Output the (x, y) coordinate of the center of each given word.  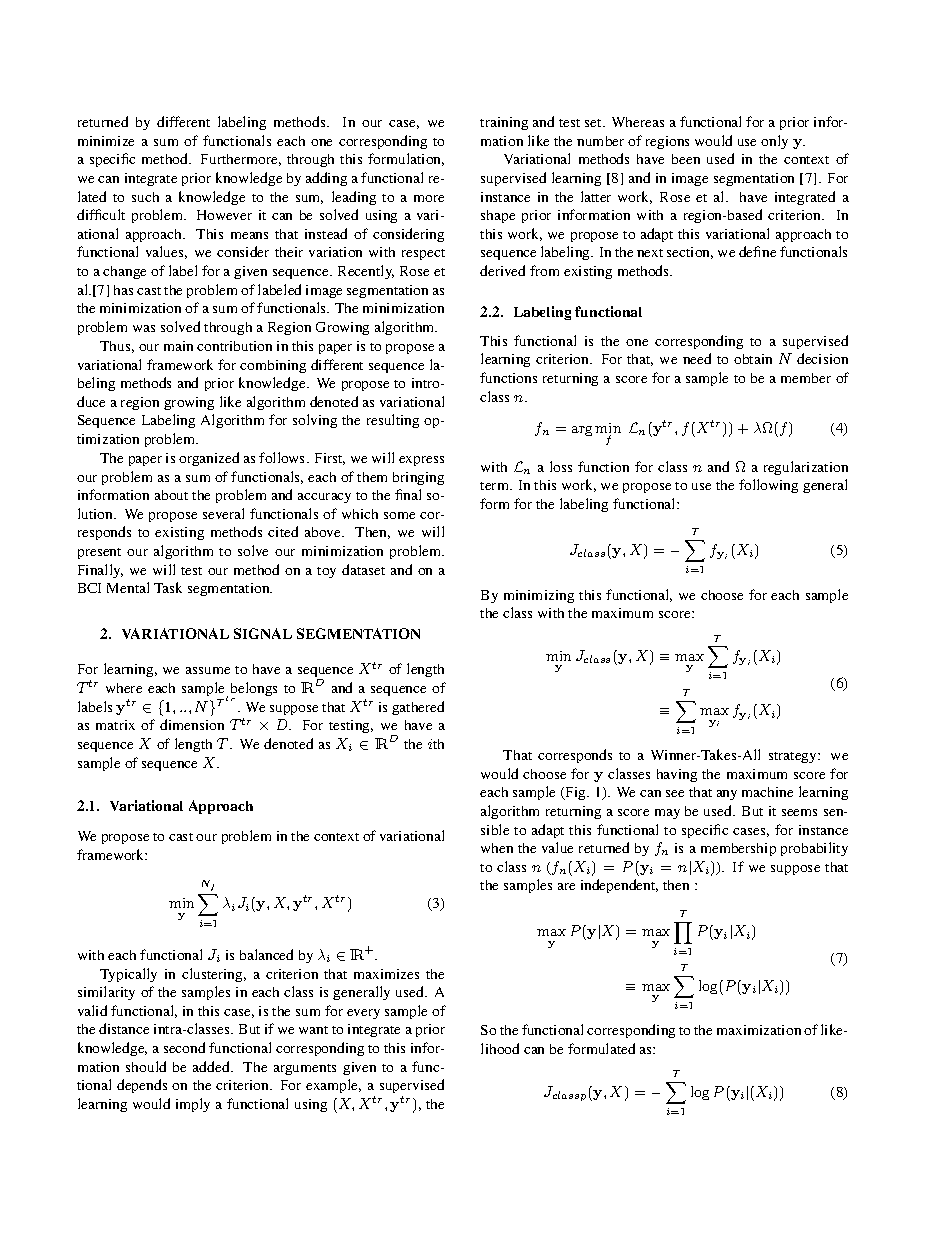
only (774, 142)
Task (168, 587)
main (178, 346)
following (768, 486)
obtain (753, 359)
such (145, 197)
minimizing (539, 596)
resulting (393, 421)
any (727, 795)
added (212, 1066)
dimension (192, 724)
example (333, 1086)
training (504, 123)
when (497, 848)
